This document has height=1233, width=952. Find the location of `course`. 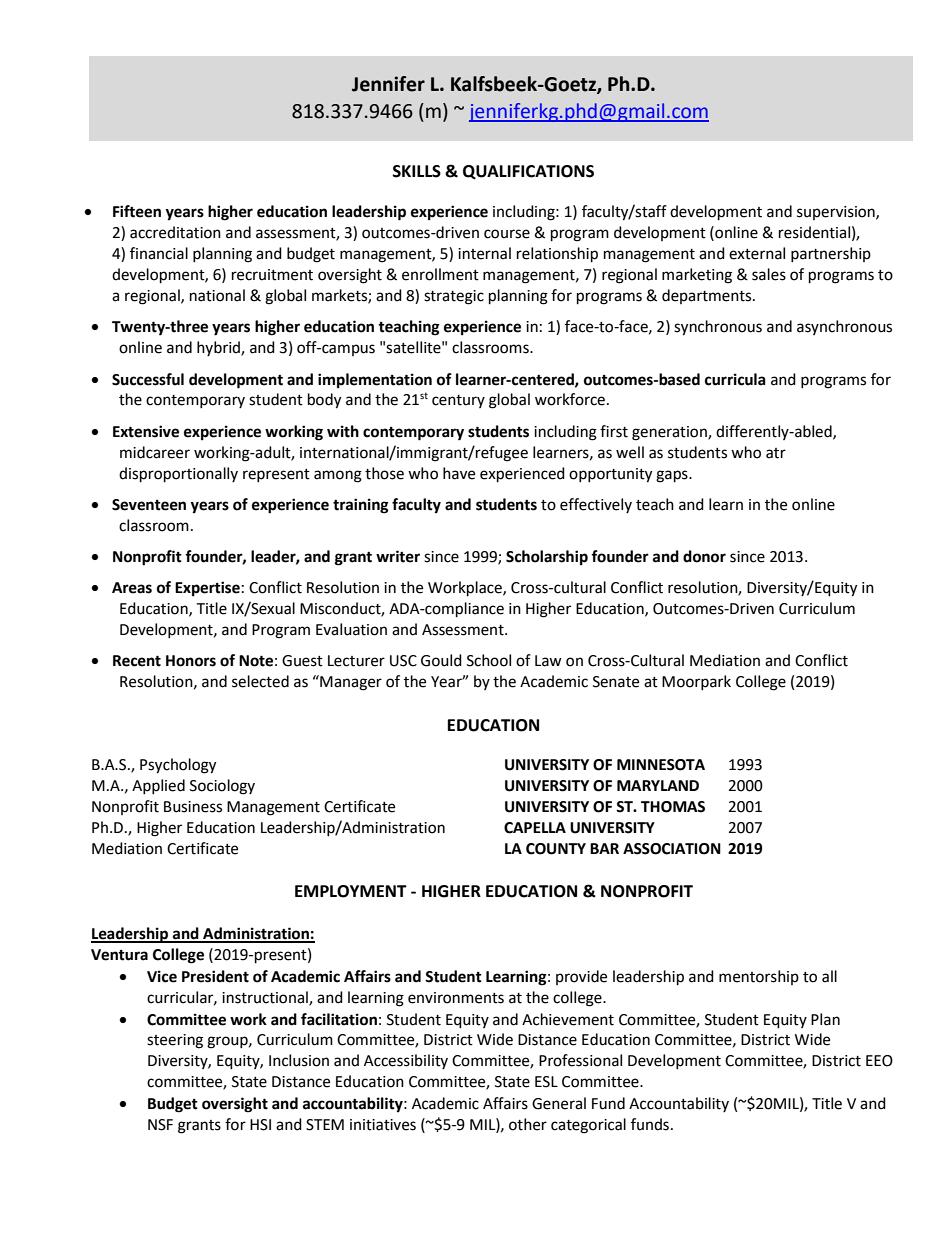

course is located at coordinates (507, 234).
